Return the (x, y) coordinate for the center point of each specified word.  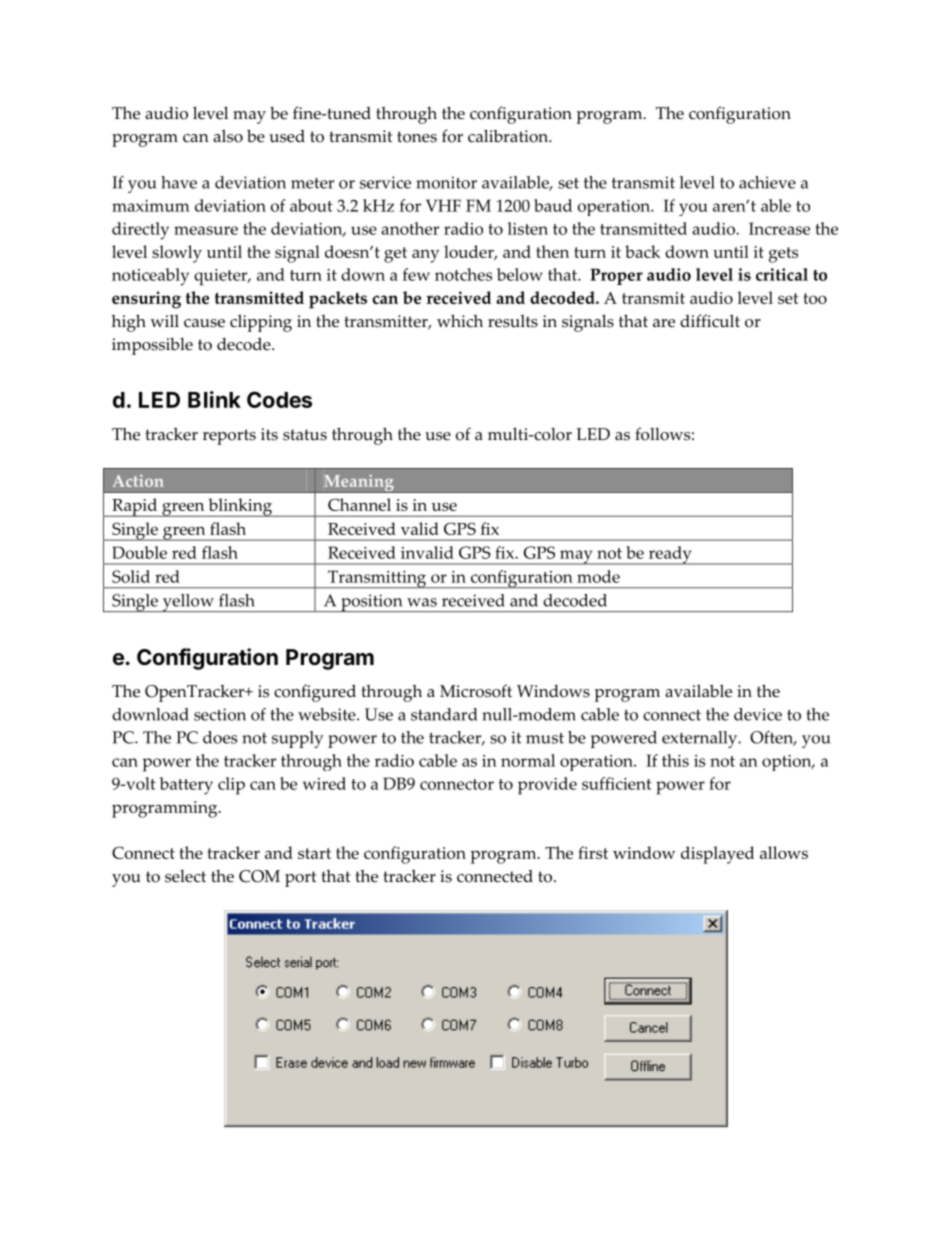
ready (670, 555)
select (185, 876)
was (422, 602)
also (228, 136)
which (460, 321)
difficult (710, 321)
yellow (188, 603)
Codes (279, 399)
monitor (446, 182)
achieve (767, 182)
